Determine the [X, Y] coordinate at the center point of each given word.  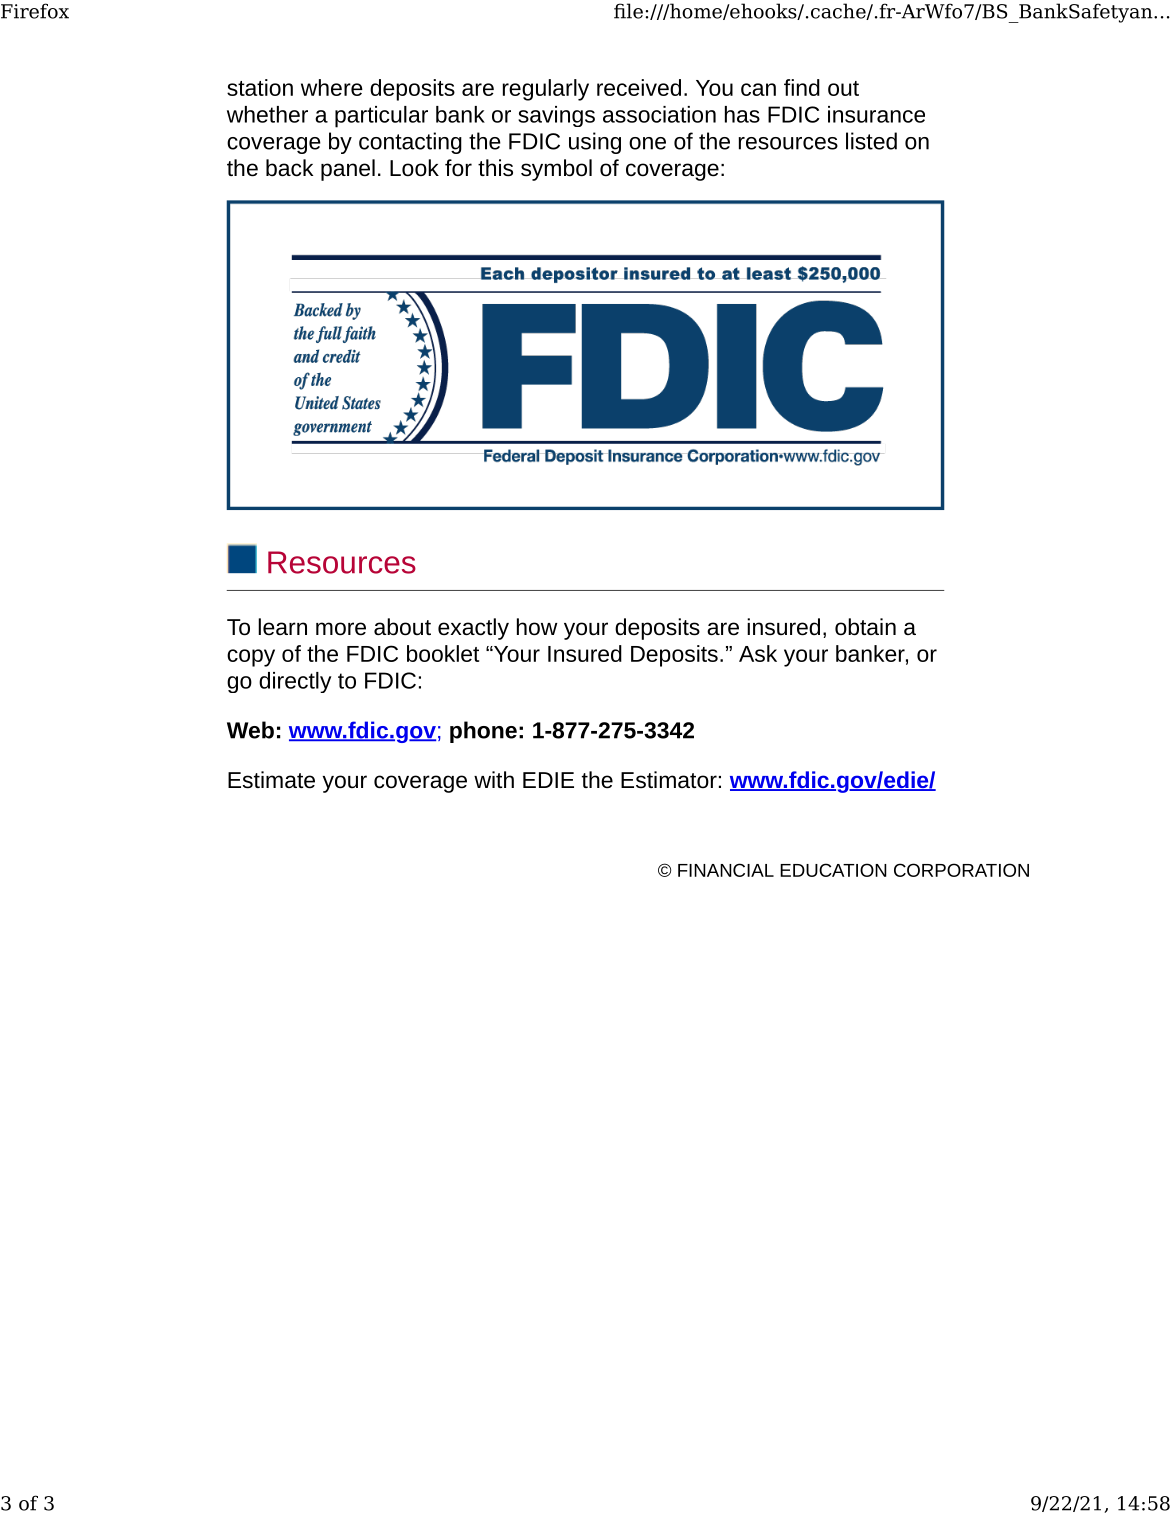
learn [282, 627]
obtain [865, 627]
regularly [545, 90]
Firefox [35, 11]
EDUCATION [833, 870]
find [802, 87]
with [494, 779]
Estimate [271, 780]
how [537, 627]
